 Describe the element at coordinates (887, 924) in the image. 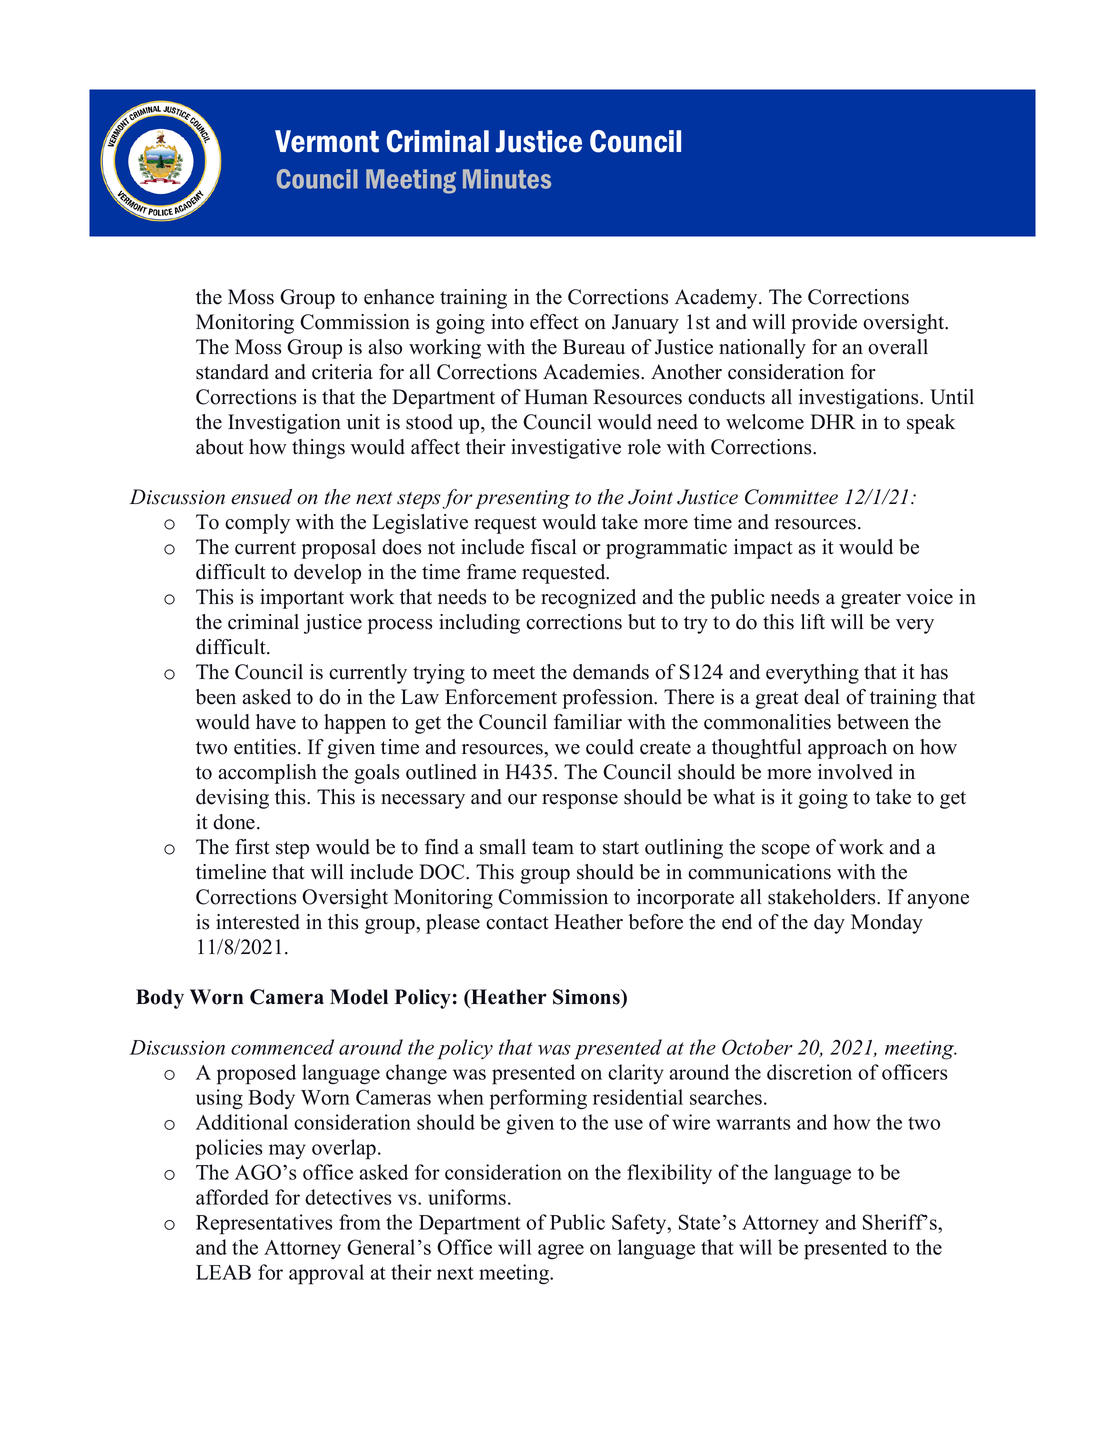

I see `Monday` at that location.
